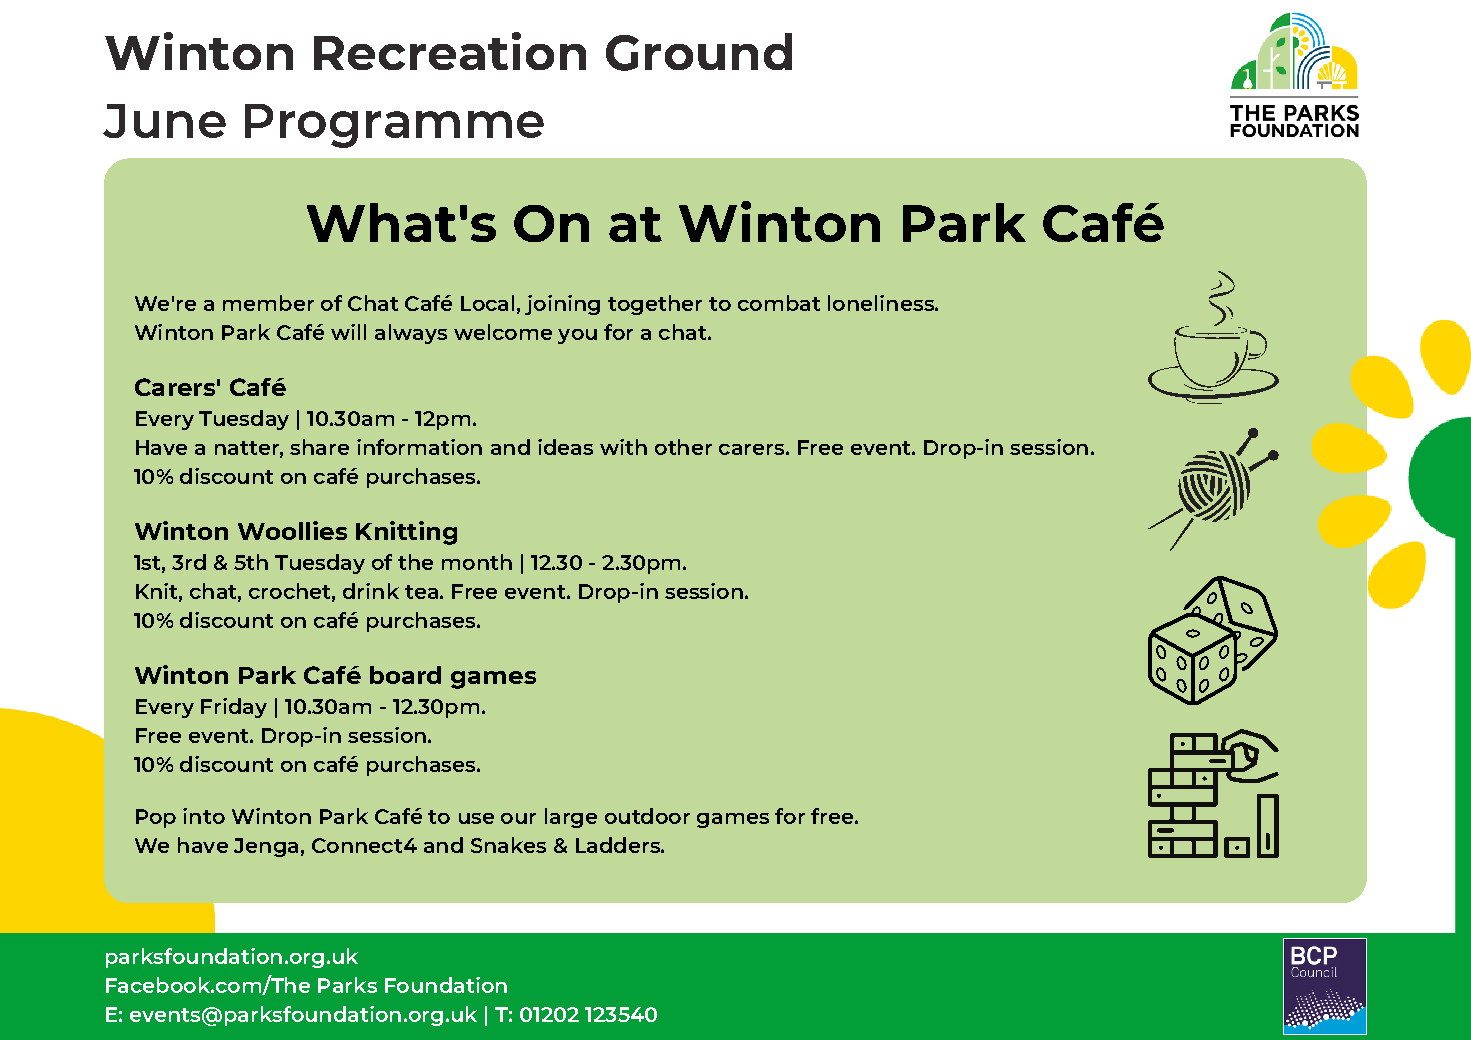 This screenshot has height=1040, width=1471. Describe the element at coordinates (518, 818) in the screenshot. I see `our` at that location.
